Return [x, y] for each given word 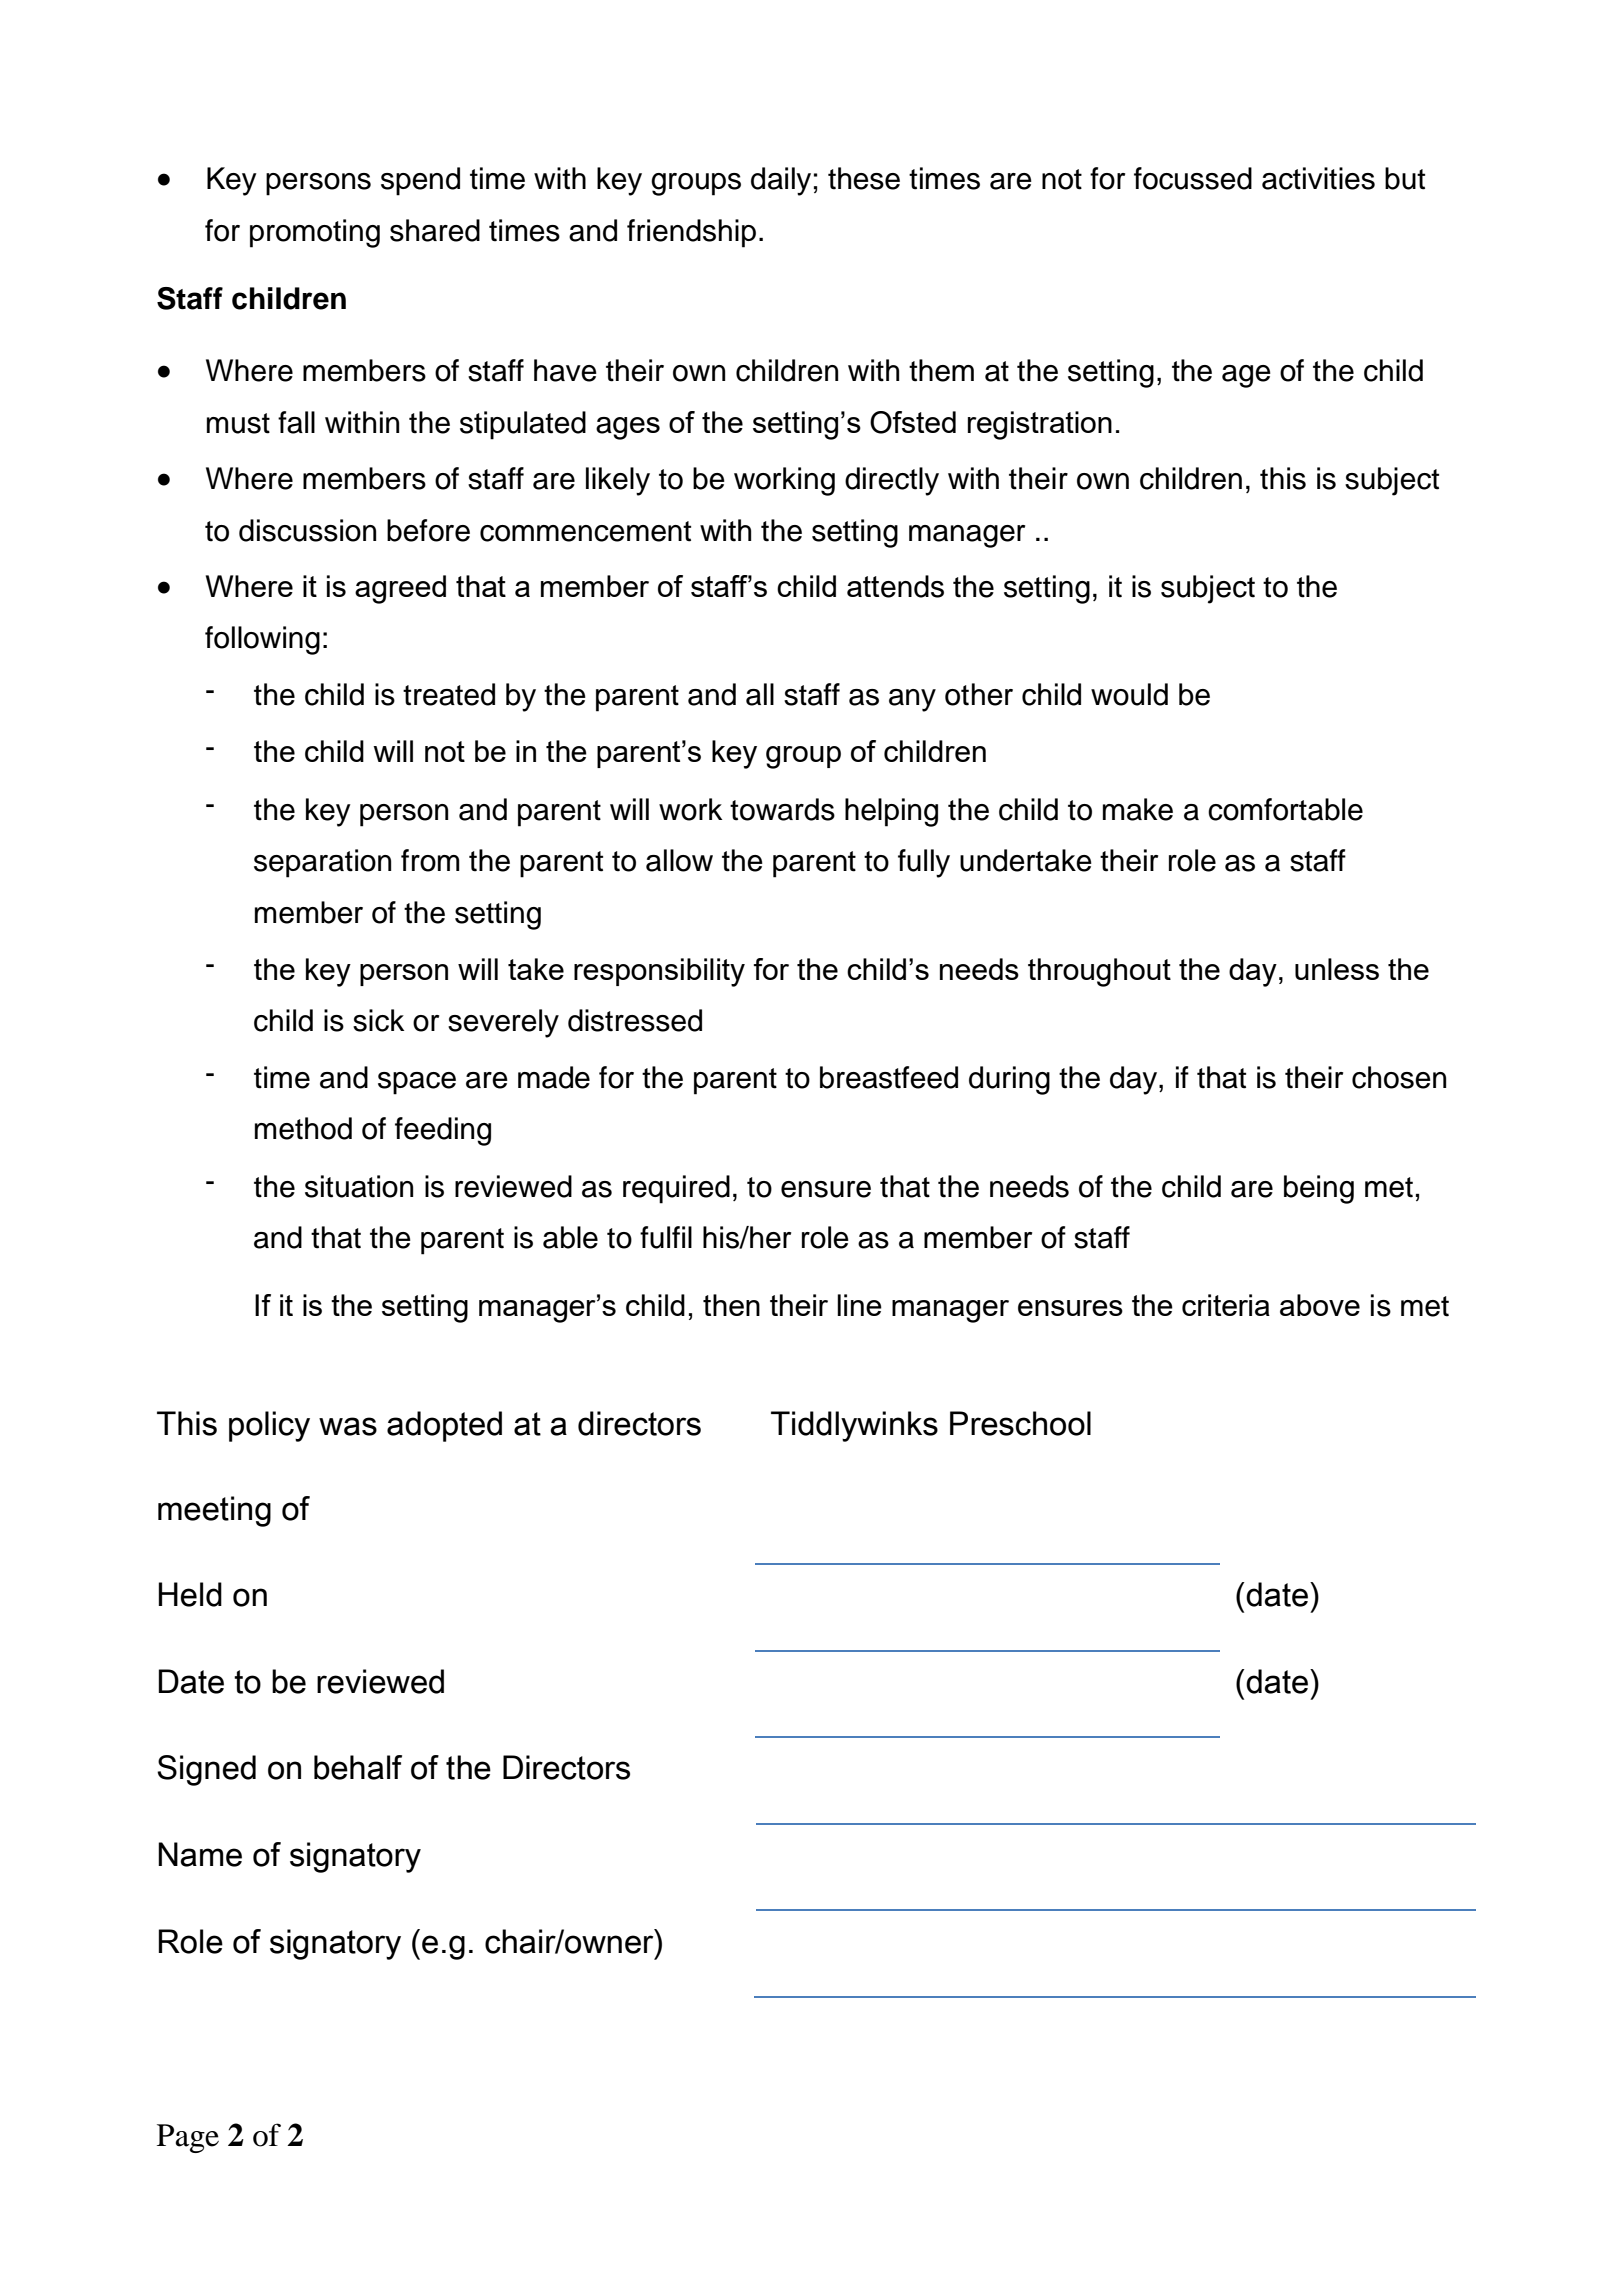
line [859, 1305]
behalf [358, 1767]
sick [378, 1020]
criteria [1226, 1305]
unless [1337, 969]
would [1129, 694]
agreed [400, 589]
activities [1318, 178]
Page [188, 2138]
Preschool [1020, 1423]
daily [781, 181]
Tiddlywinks [854, 1426]
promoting [315, 233]
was [348, 1426]
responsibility [659, 972]
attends [895, 586]
